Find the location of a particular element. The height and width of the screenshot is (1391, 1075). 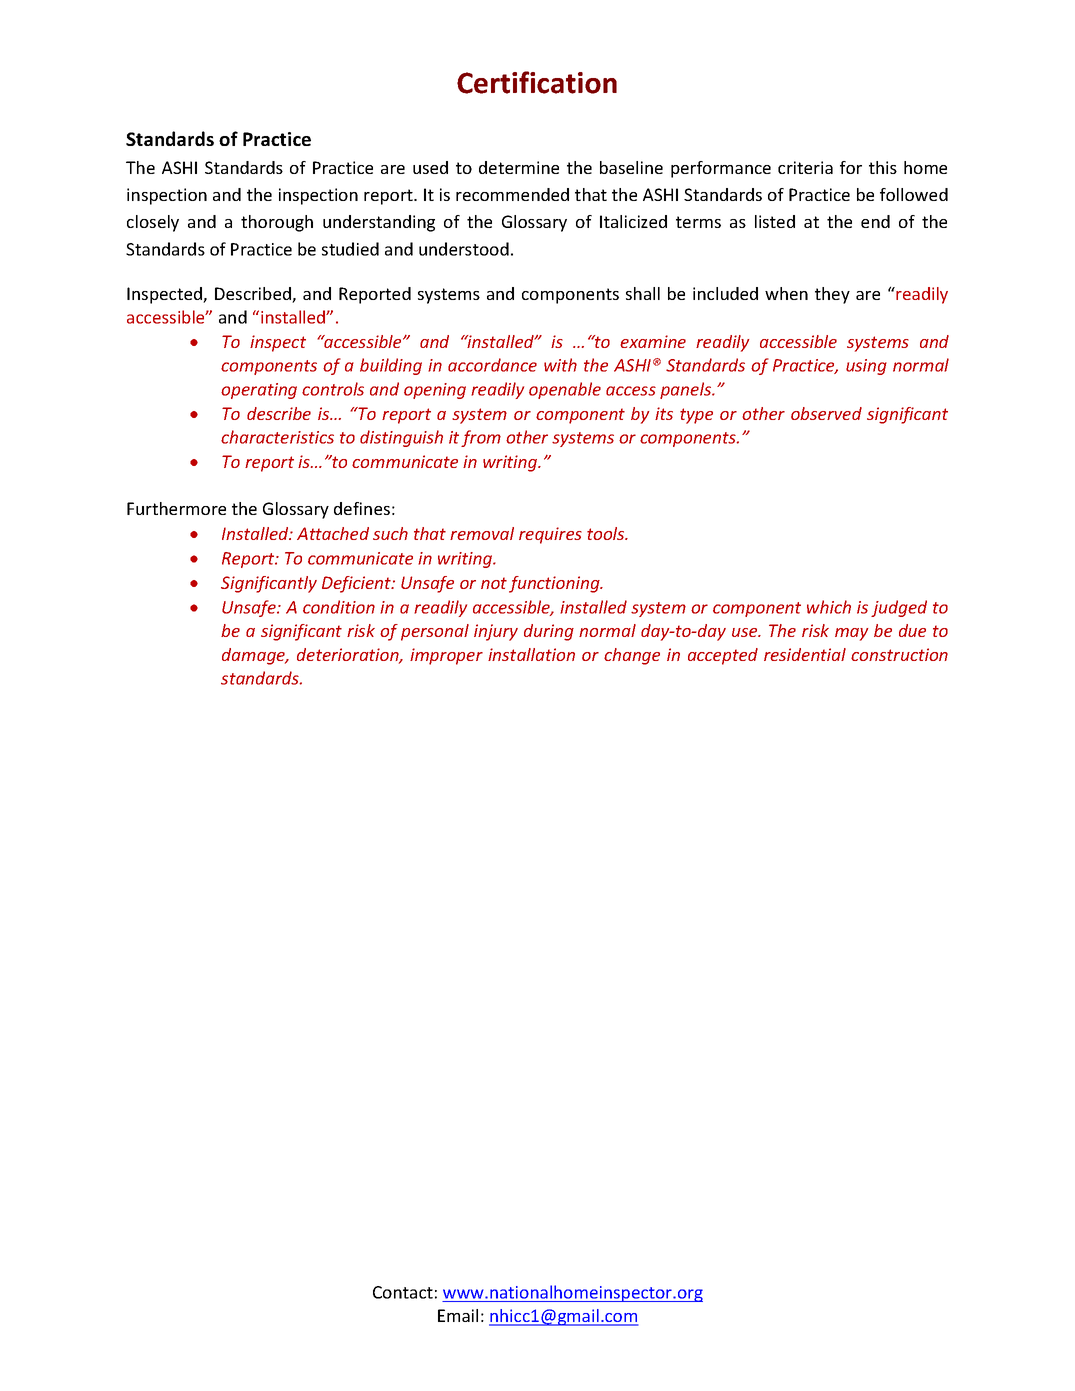

Contact is located at coordinates (403, 1292).
